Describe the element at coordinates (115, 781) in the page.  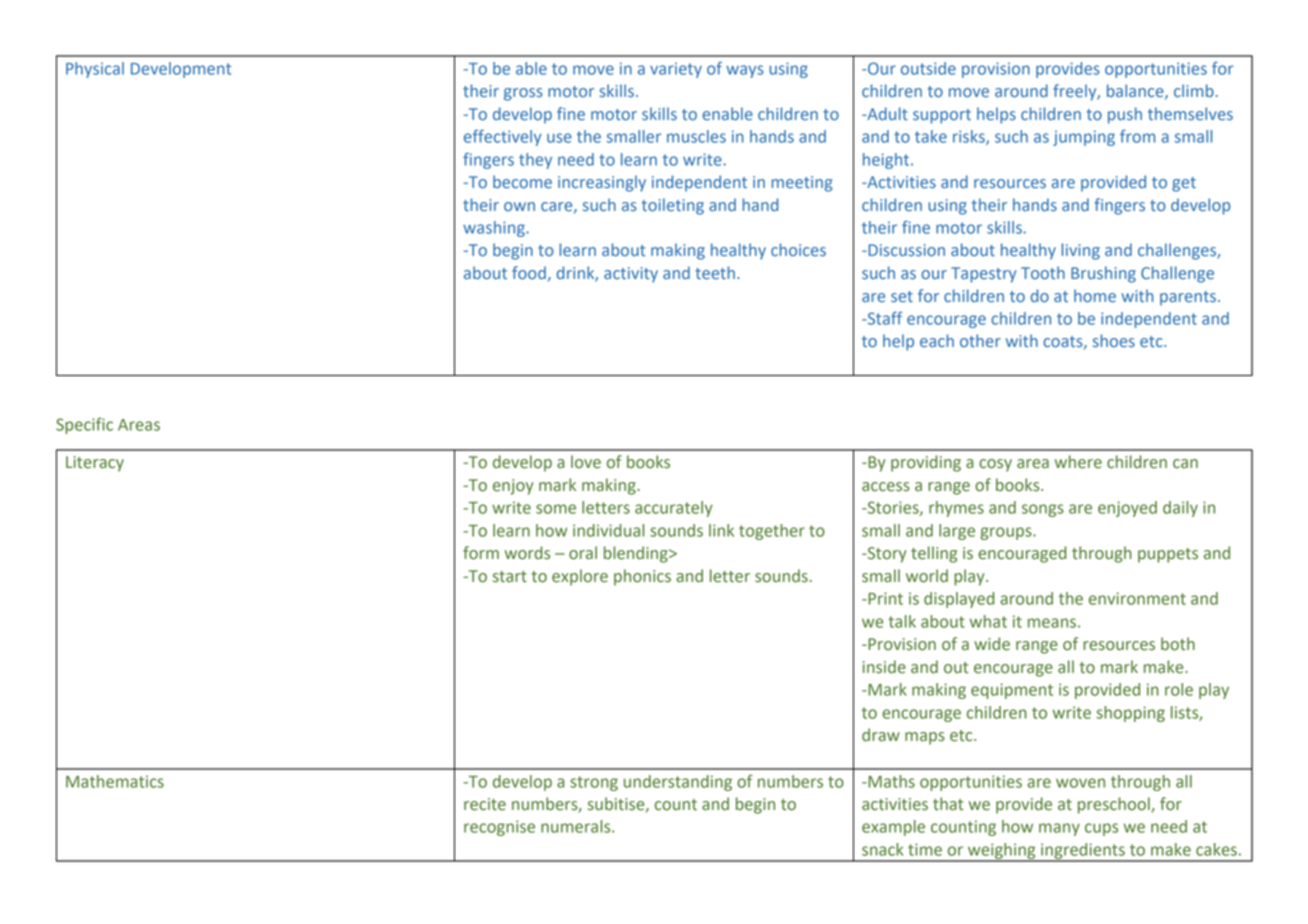
I see `Mathematics` at that location.
